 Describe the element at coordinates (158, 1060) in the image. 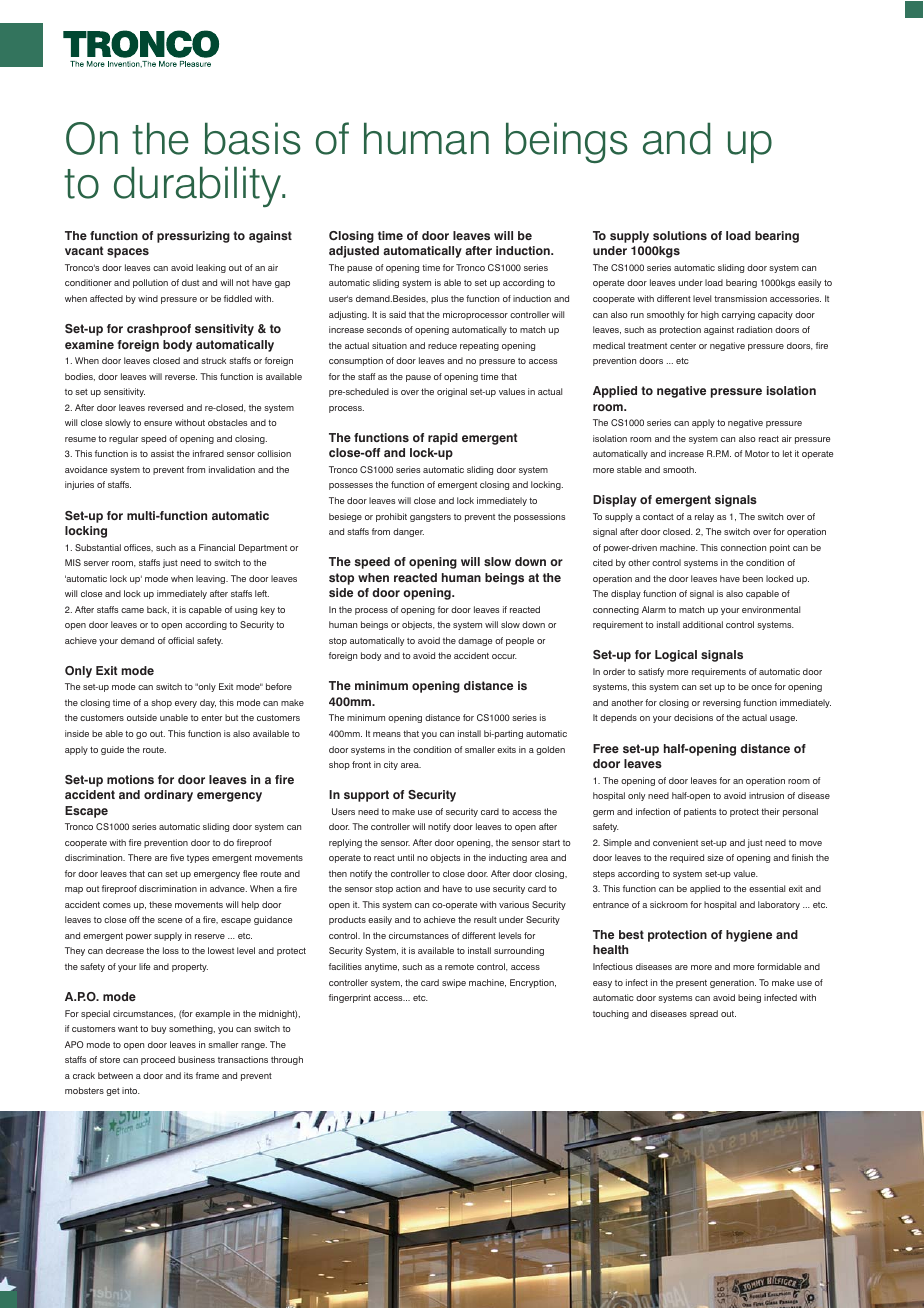

I see `proceed` at that location.
